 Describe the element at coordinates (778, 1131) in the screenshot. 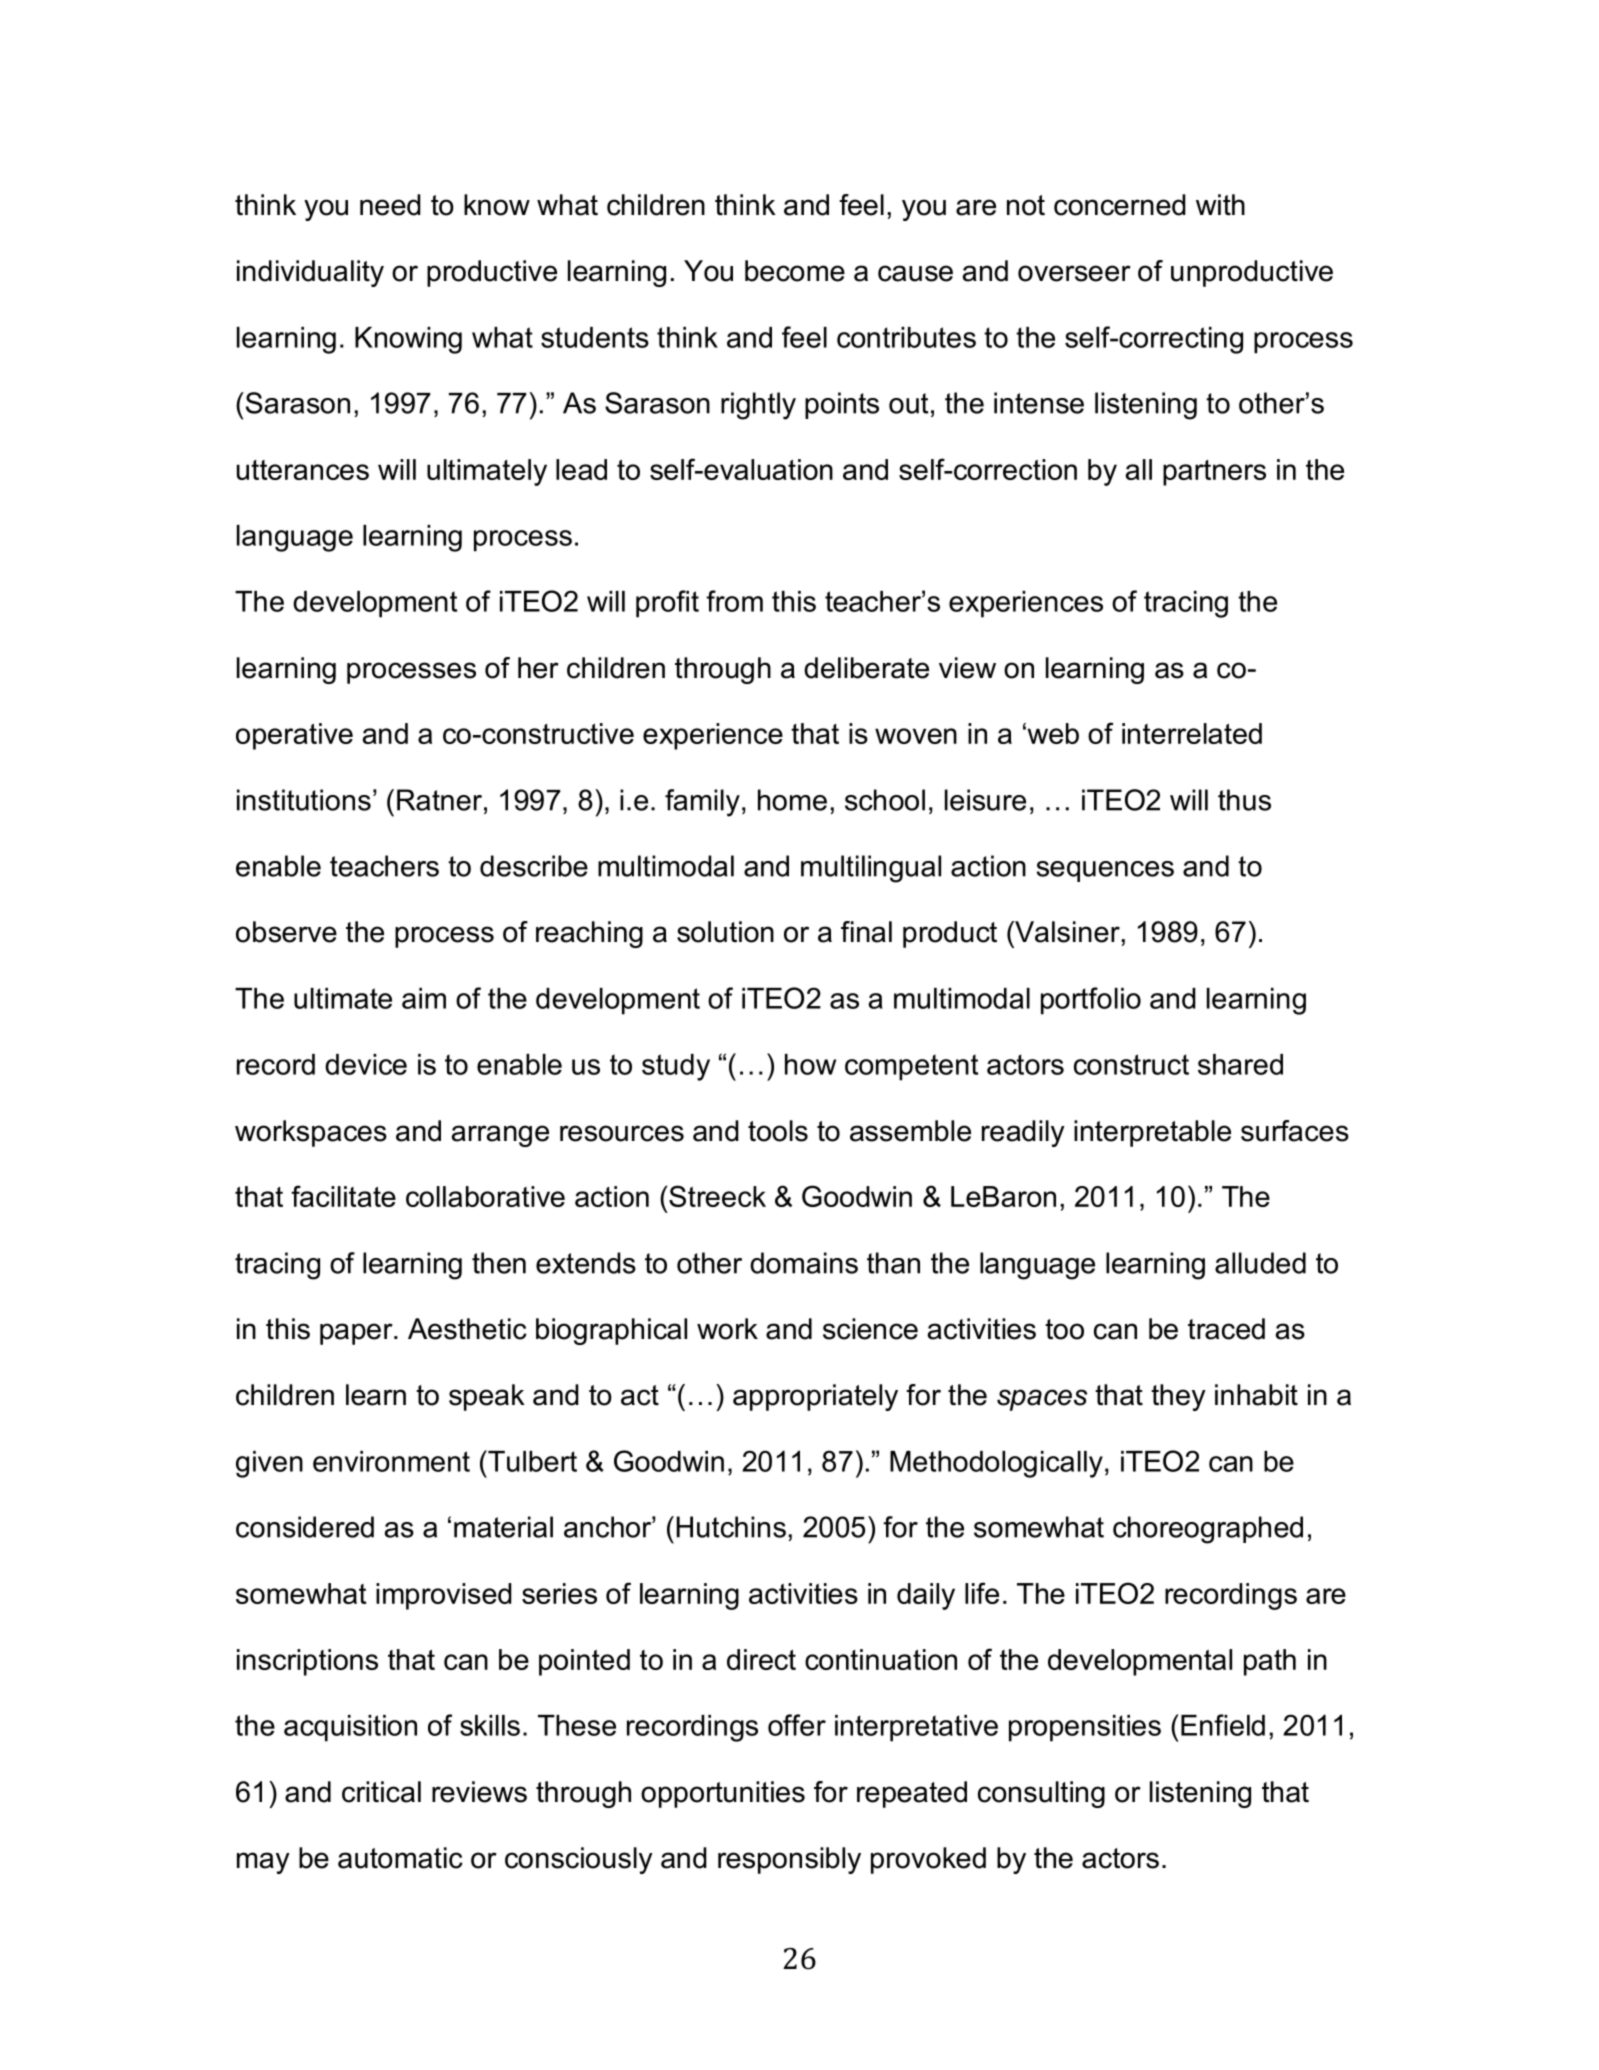

I see `tools` at that location.
